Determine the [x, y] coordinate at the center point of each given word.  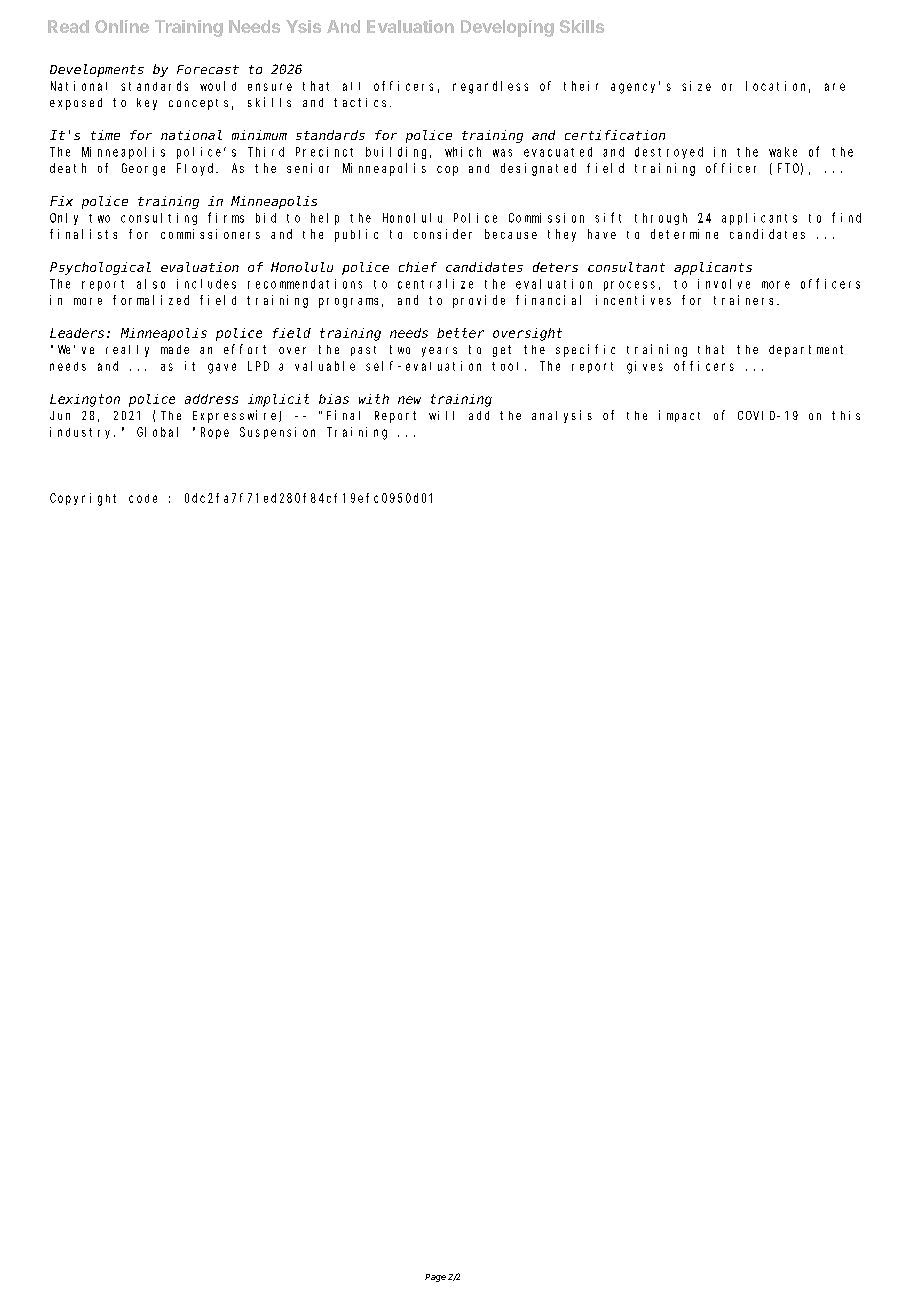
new [409, 400]
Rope [215, 433]
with [374, 399]
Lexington [85, 400]
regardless [490, 87]
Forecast [208, 69]
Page [435, 1278]
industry [82, 433]
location [778, 87]
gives [645, 367]
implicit [278, 400]
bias [334, 399]
